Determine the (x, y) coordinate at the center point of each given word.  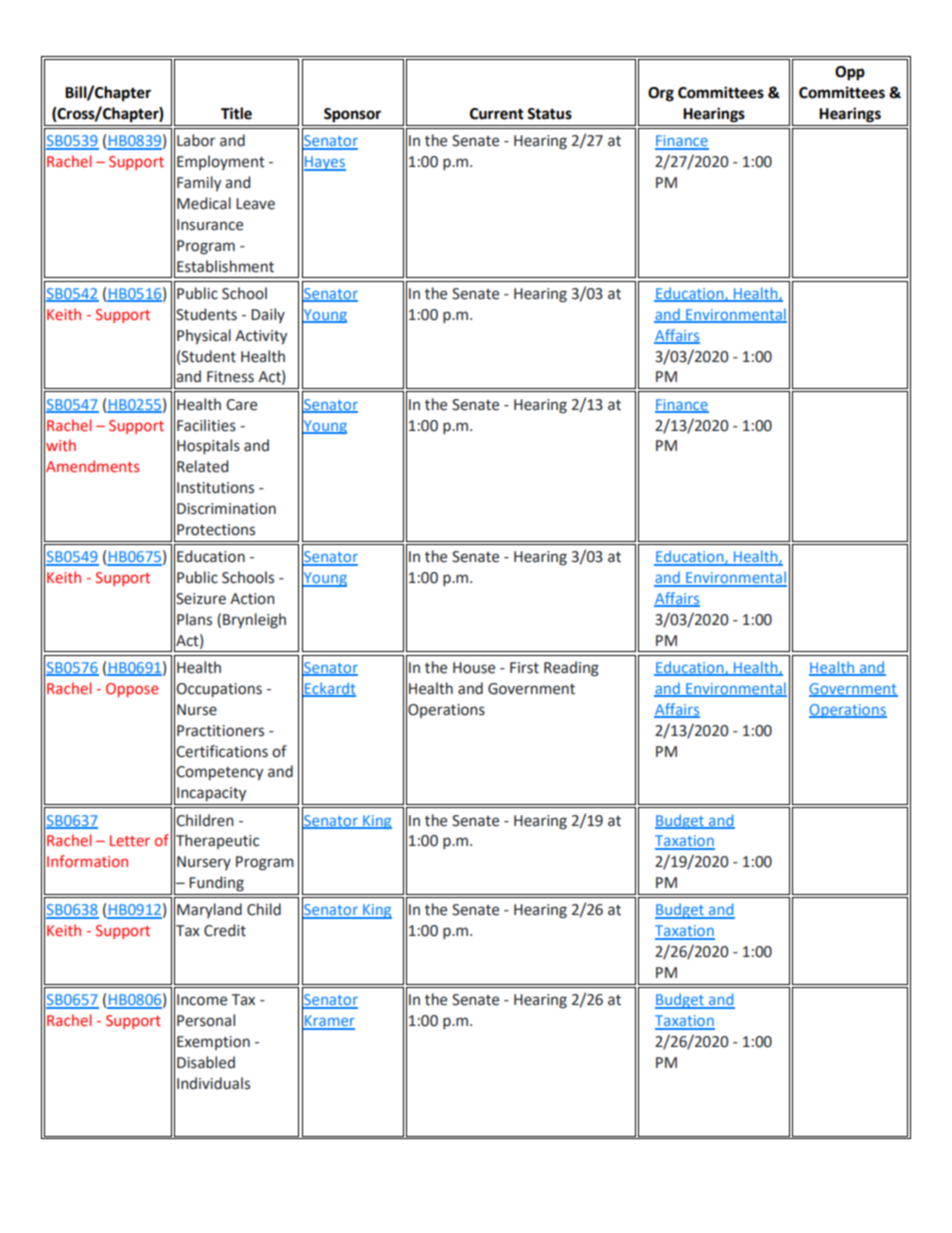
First (524, 668)
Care (241, 405)
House (474, 668)
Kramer (329, 1022)
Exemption (213, 1043)
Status (549, 114)
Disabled (206, 1062)
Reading (571, 669)
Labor (196, 140)
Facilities (206, 425)
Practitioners (220, 731)
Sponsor (352, 115)
